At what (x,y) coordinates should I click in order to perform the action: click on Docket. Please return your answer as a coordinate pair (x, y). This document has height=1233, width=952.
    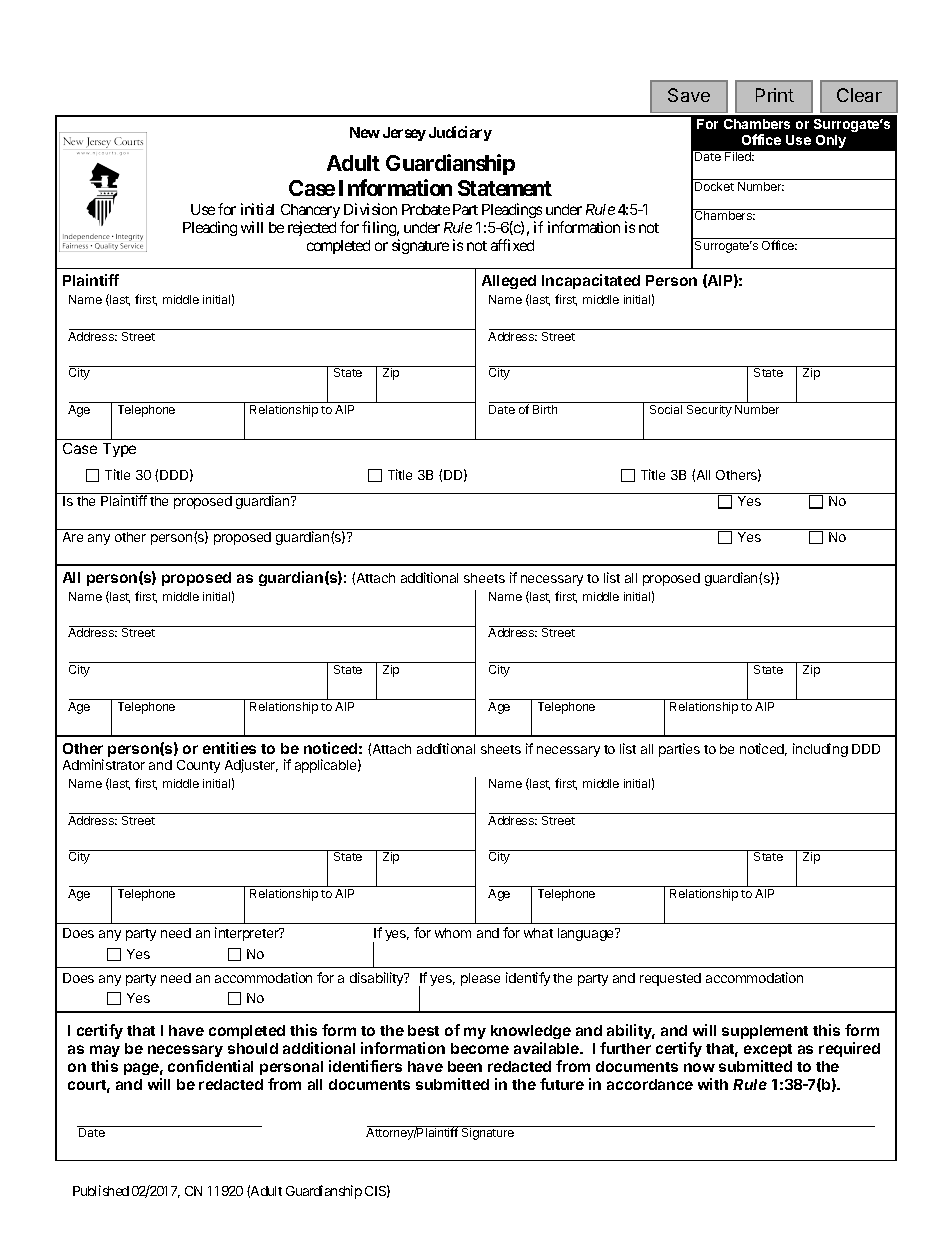
    Looking at the image, I should click on (714, 186).
